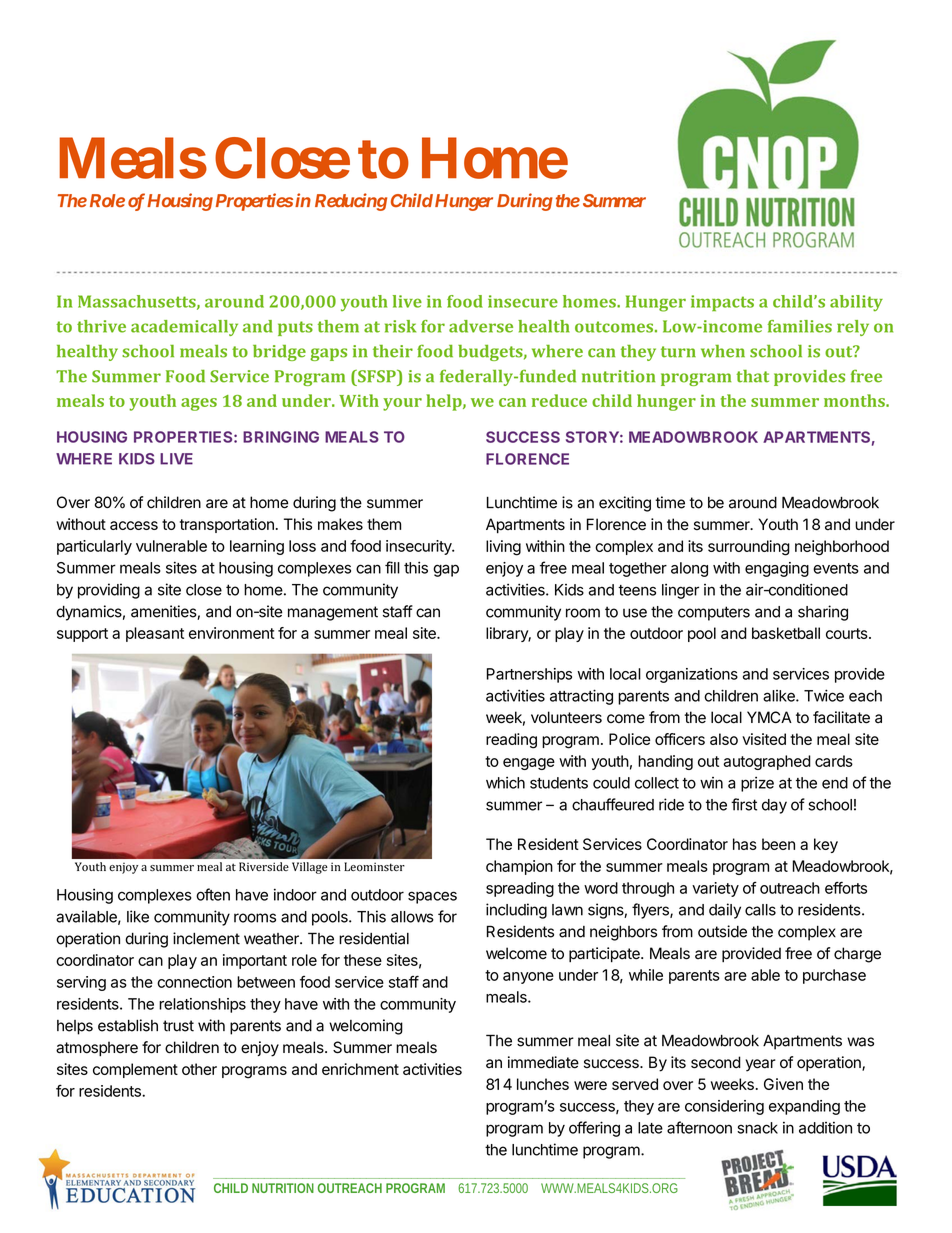 This screenshot has width=952, height=1233. What do you see at coordinates (529, 675) in the screenshot?
I see `Partnerships` at bounding box center [529, 675].
